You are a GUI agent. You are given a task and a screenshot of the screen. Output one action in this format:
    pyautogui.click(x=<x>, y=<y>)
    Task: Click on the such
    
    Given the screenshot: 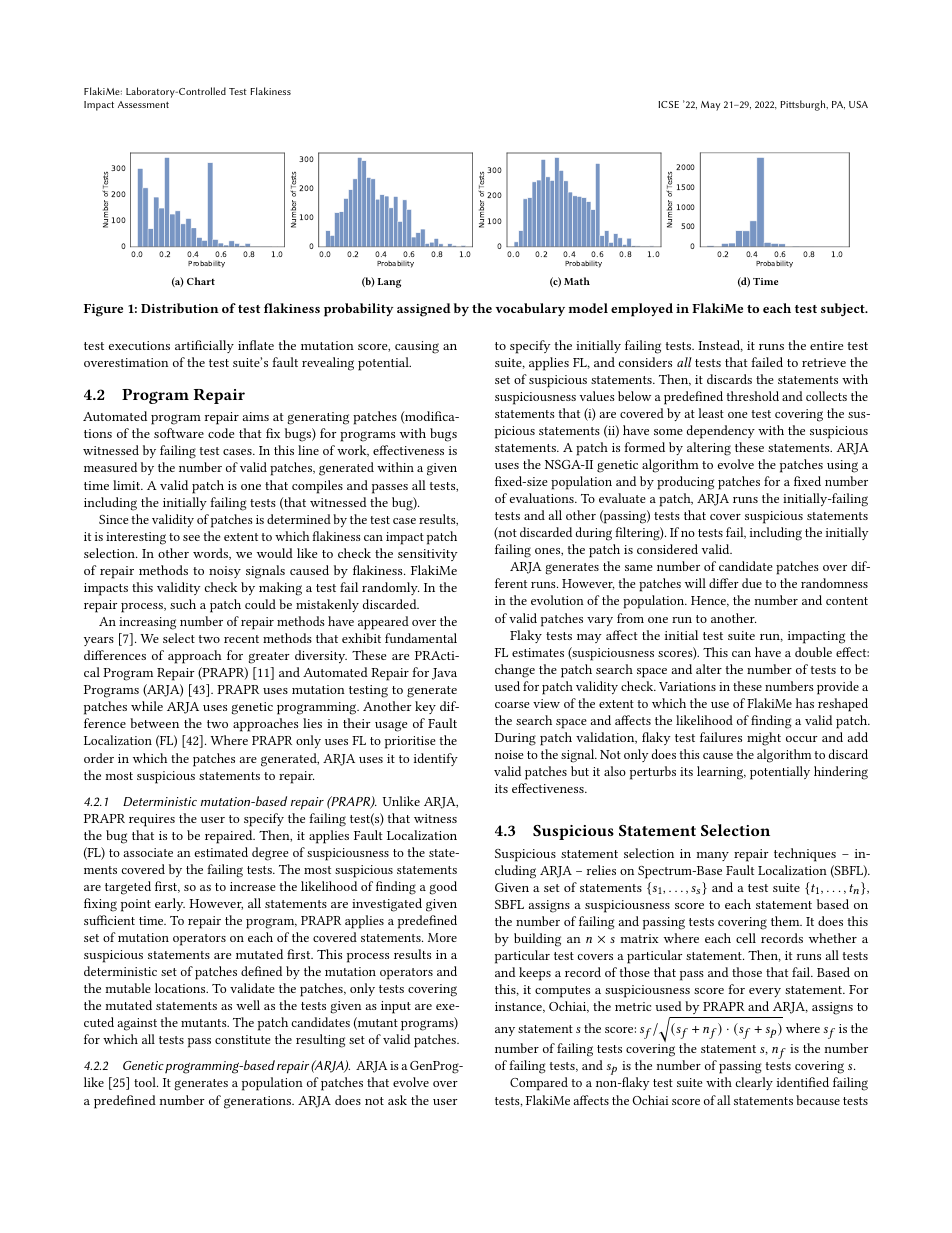 What is the action you would take?
    pyautogui.click(x=183, y=604)
